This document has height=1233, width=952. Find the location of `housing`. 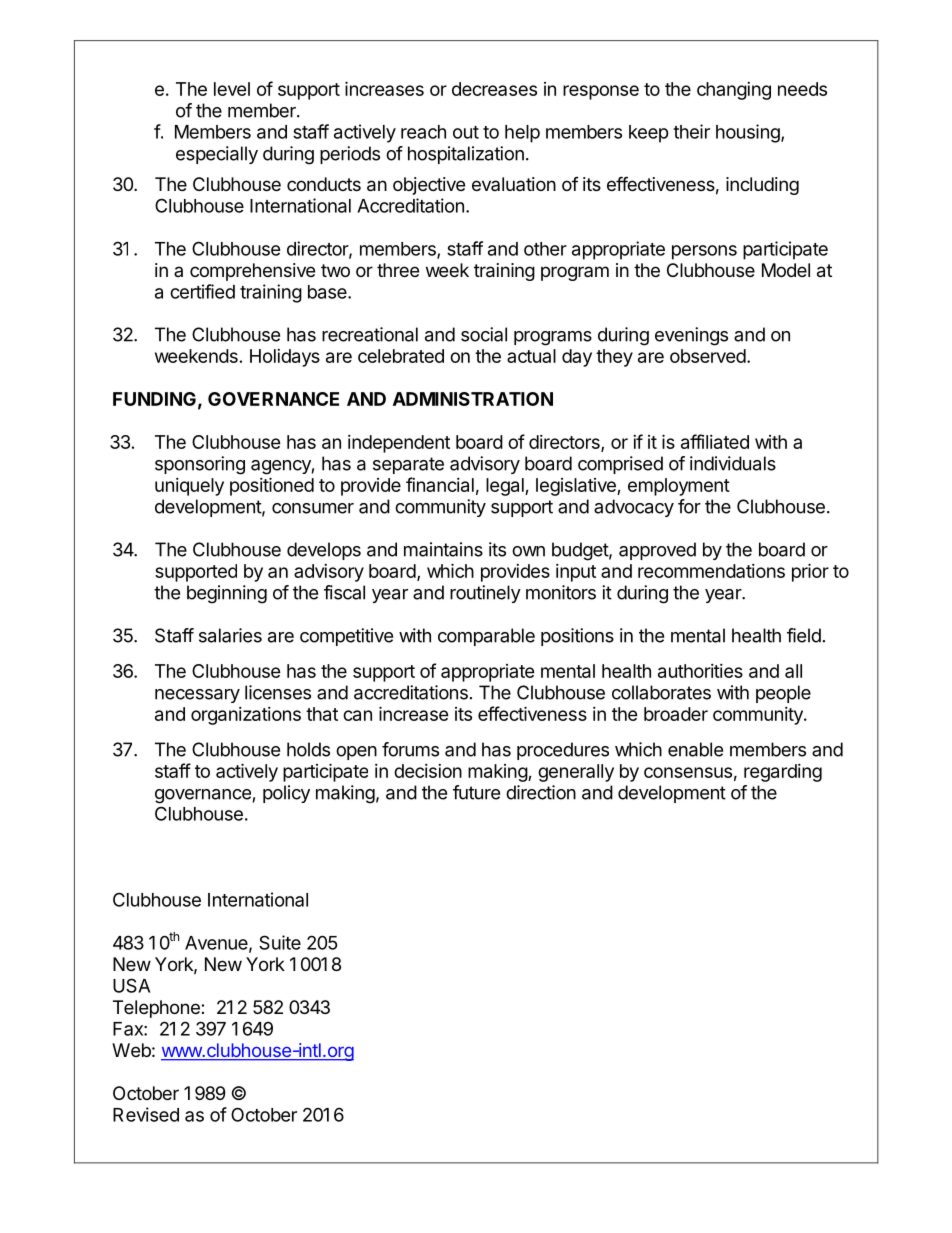

housing is located at coordinates (749, 133).
